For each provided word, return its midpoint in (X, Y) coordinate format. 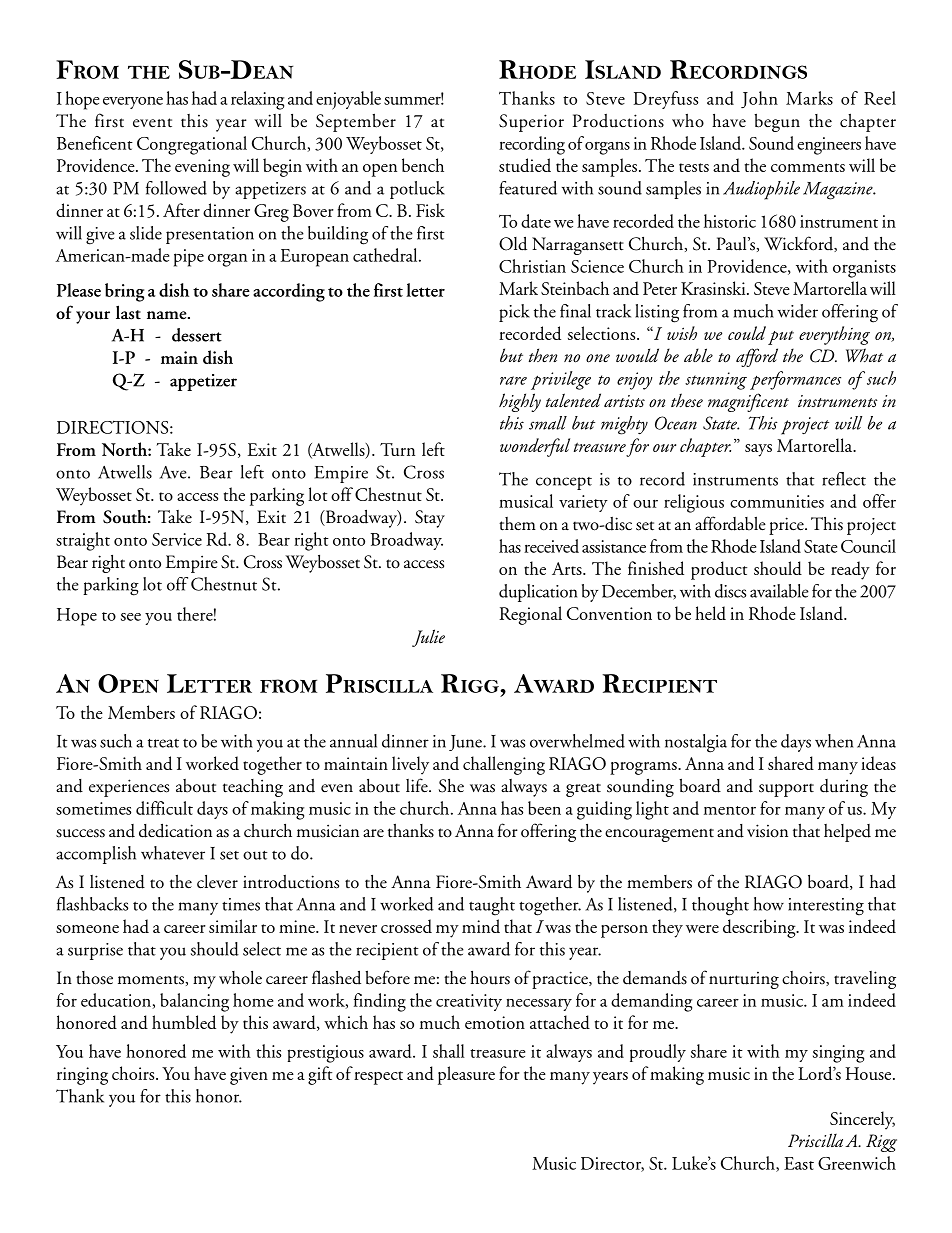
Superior (531, 123)
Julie (428, 638)
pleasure (466, 1075)
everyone (133, 102)
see (131, 617)
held (710, 613)
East (799, 1163)
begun (777, 122)
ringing (82, 1076)
